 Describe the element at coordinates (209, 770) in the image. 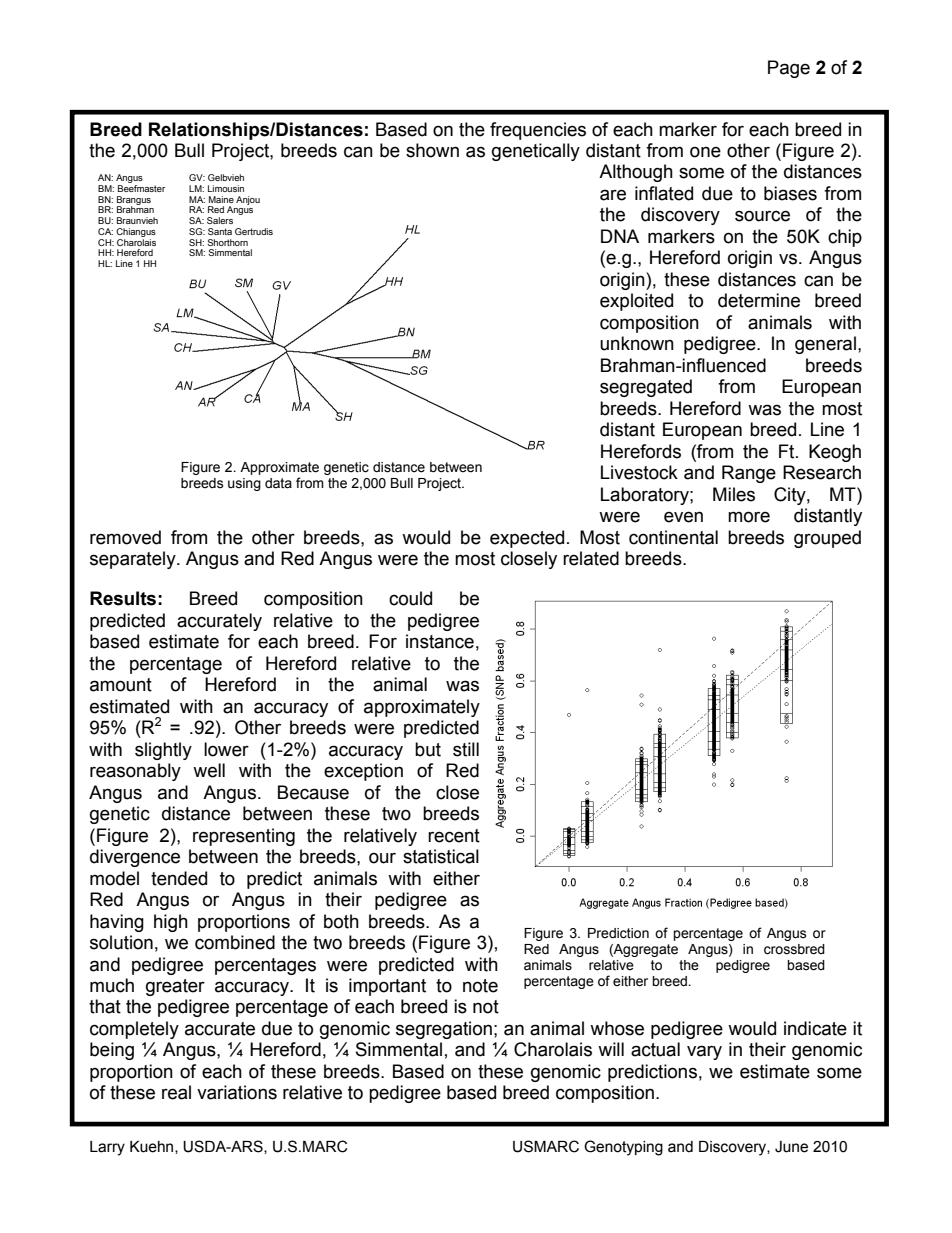

I see `well` at that location.
